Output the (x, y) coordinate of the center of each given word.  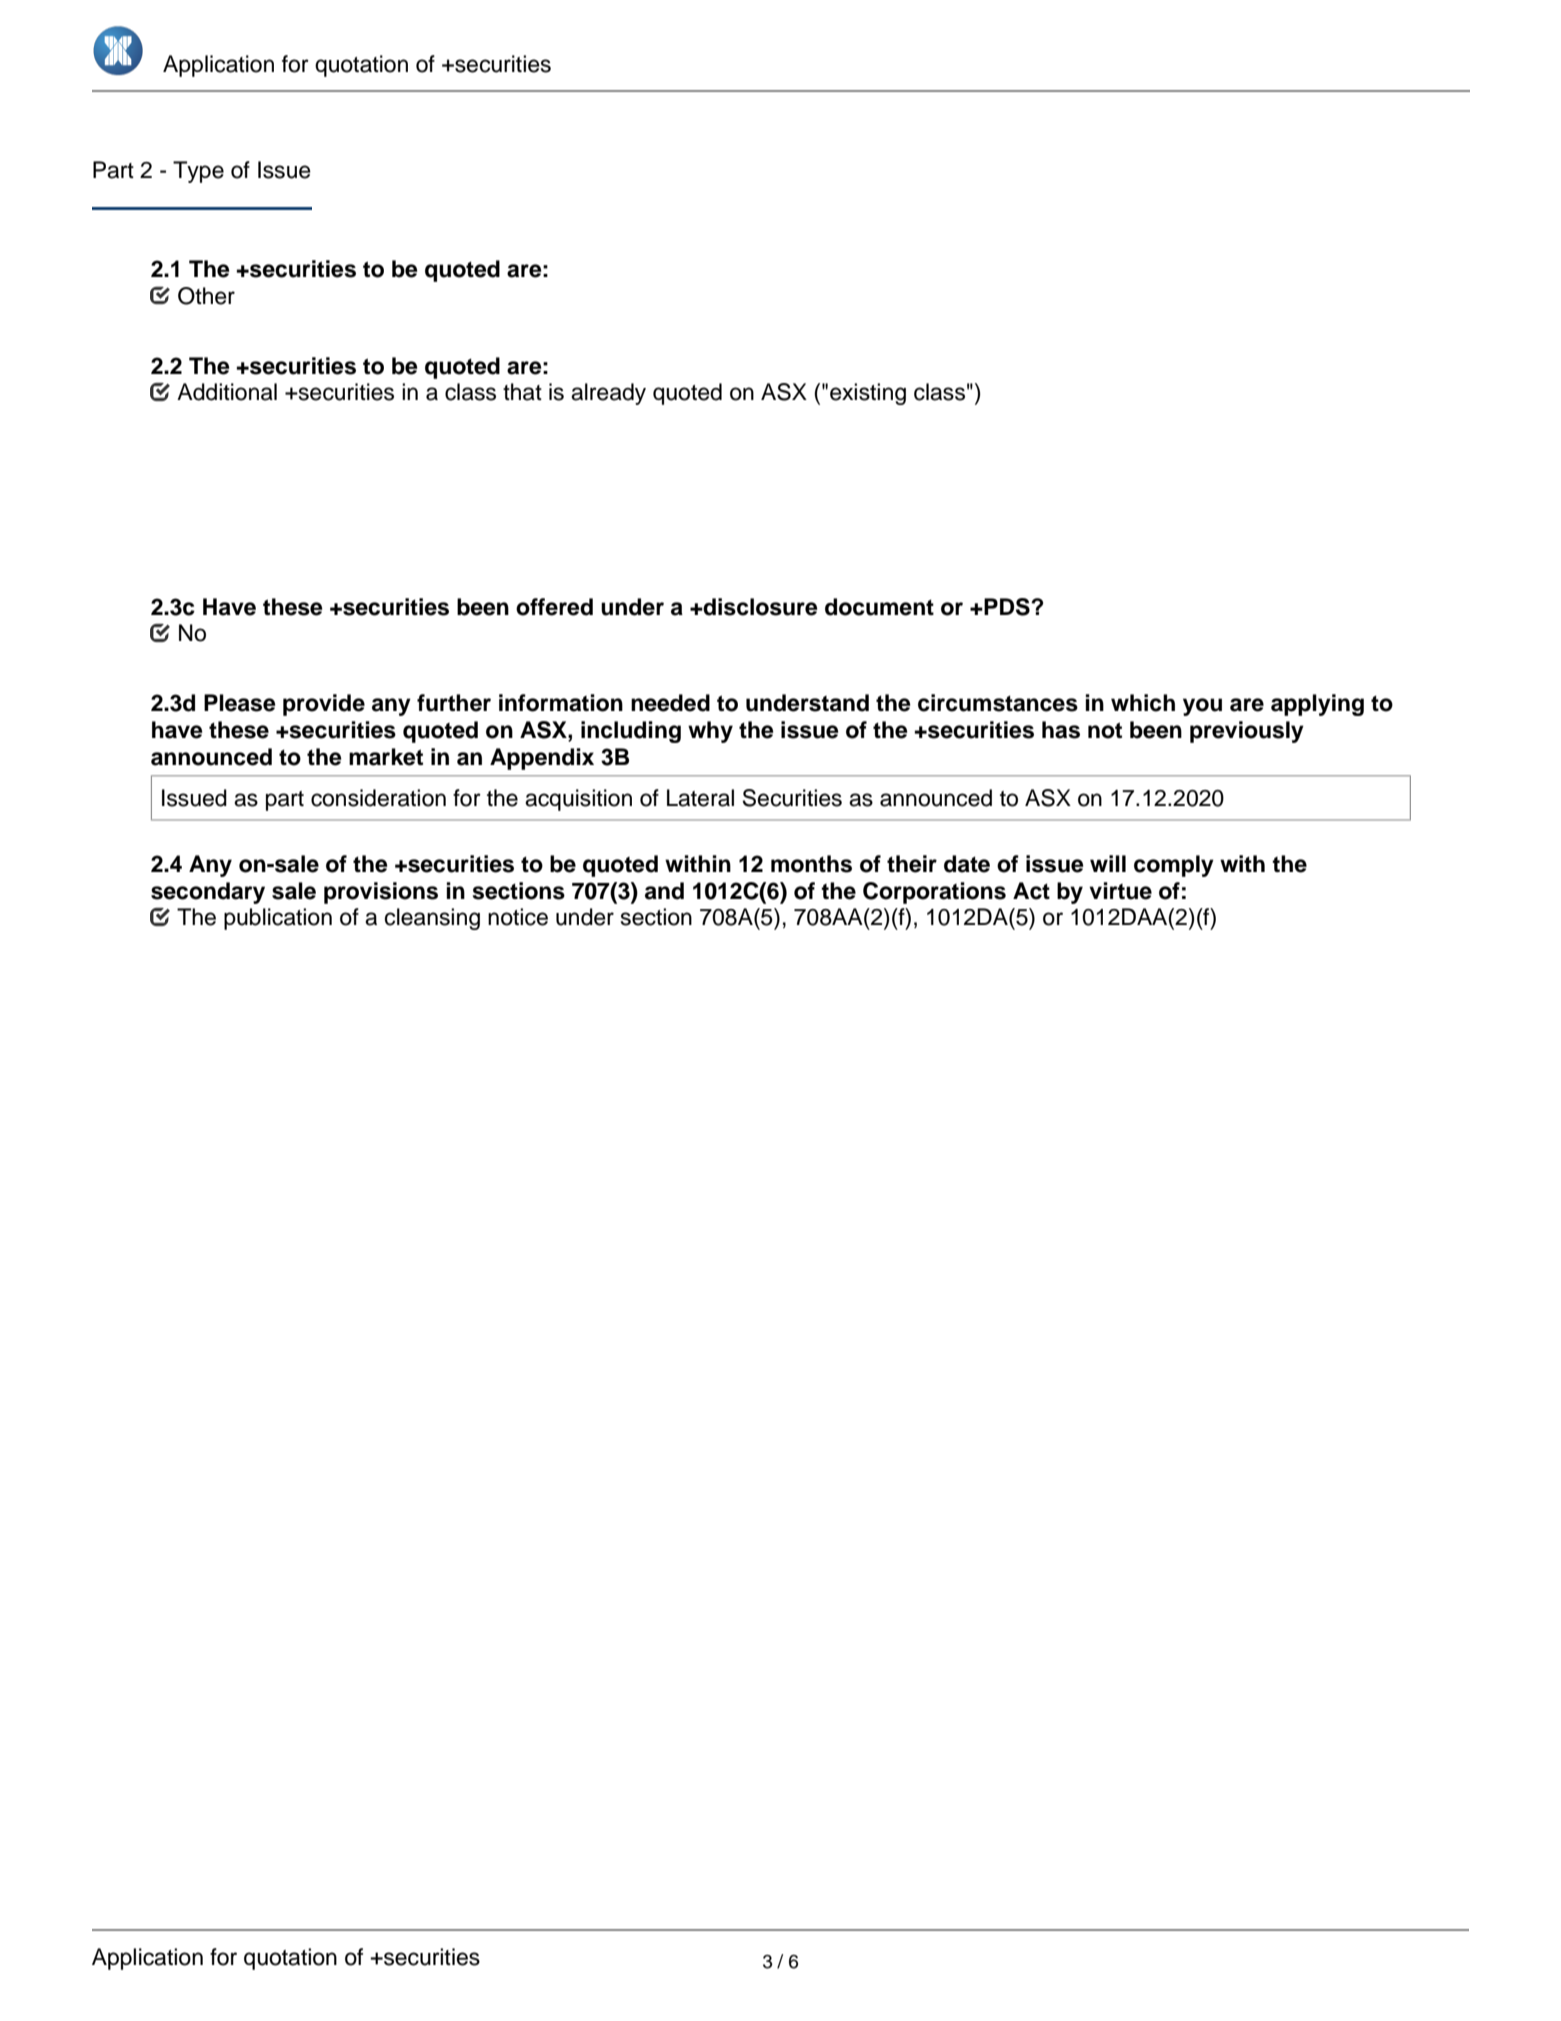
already (608, 394)
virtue (1120, 891)
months (811, 864)
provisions (381, 893)
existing (868, 394)
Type (198, 172)
